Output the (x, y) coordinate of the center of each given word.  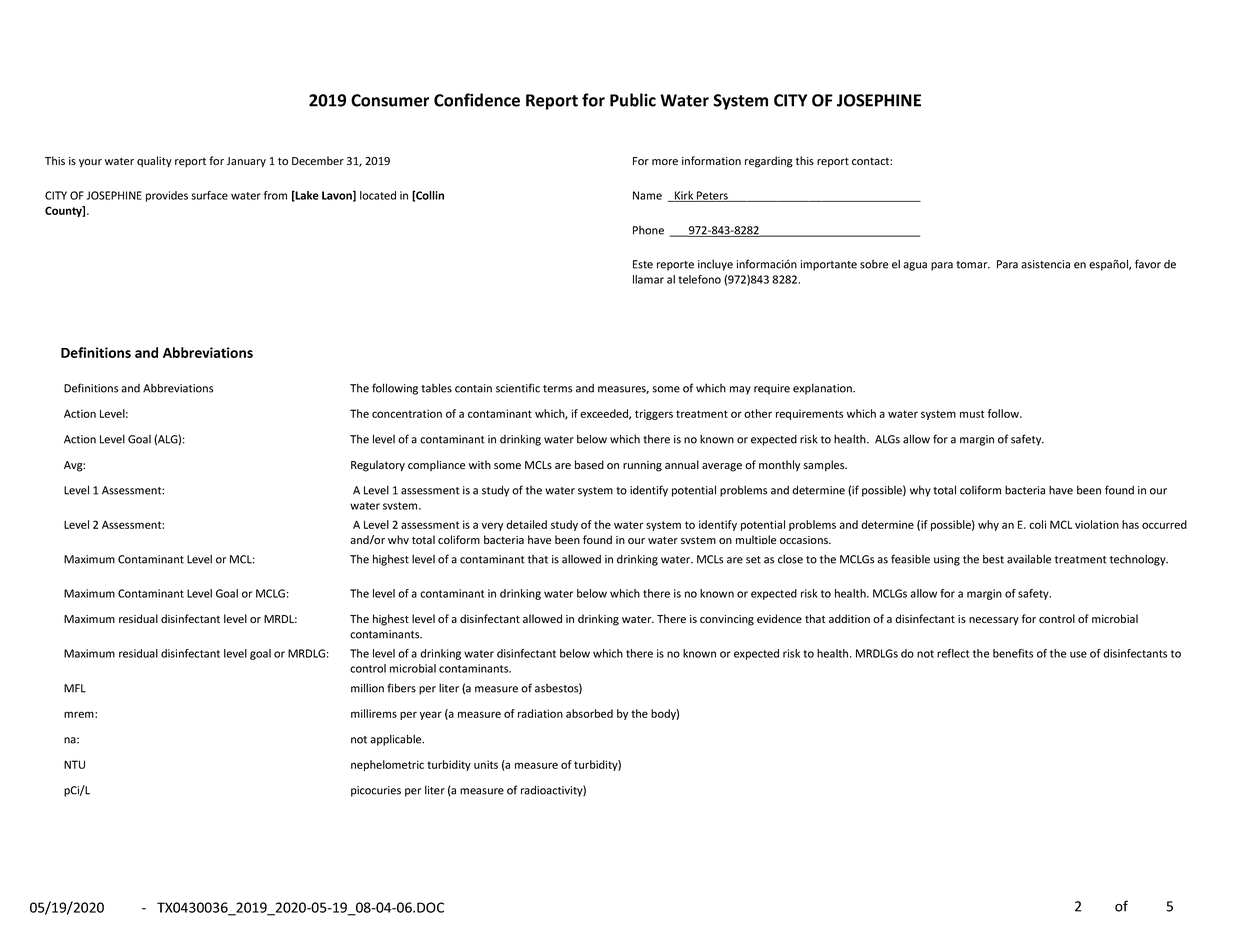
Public (633, 100)
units (486, 764)
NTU (74, 764)
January (246, 162)
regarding (769, 162)
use (1078, 654)
